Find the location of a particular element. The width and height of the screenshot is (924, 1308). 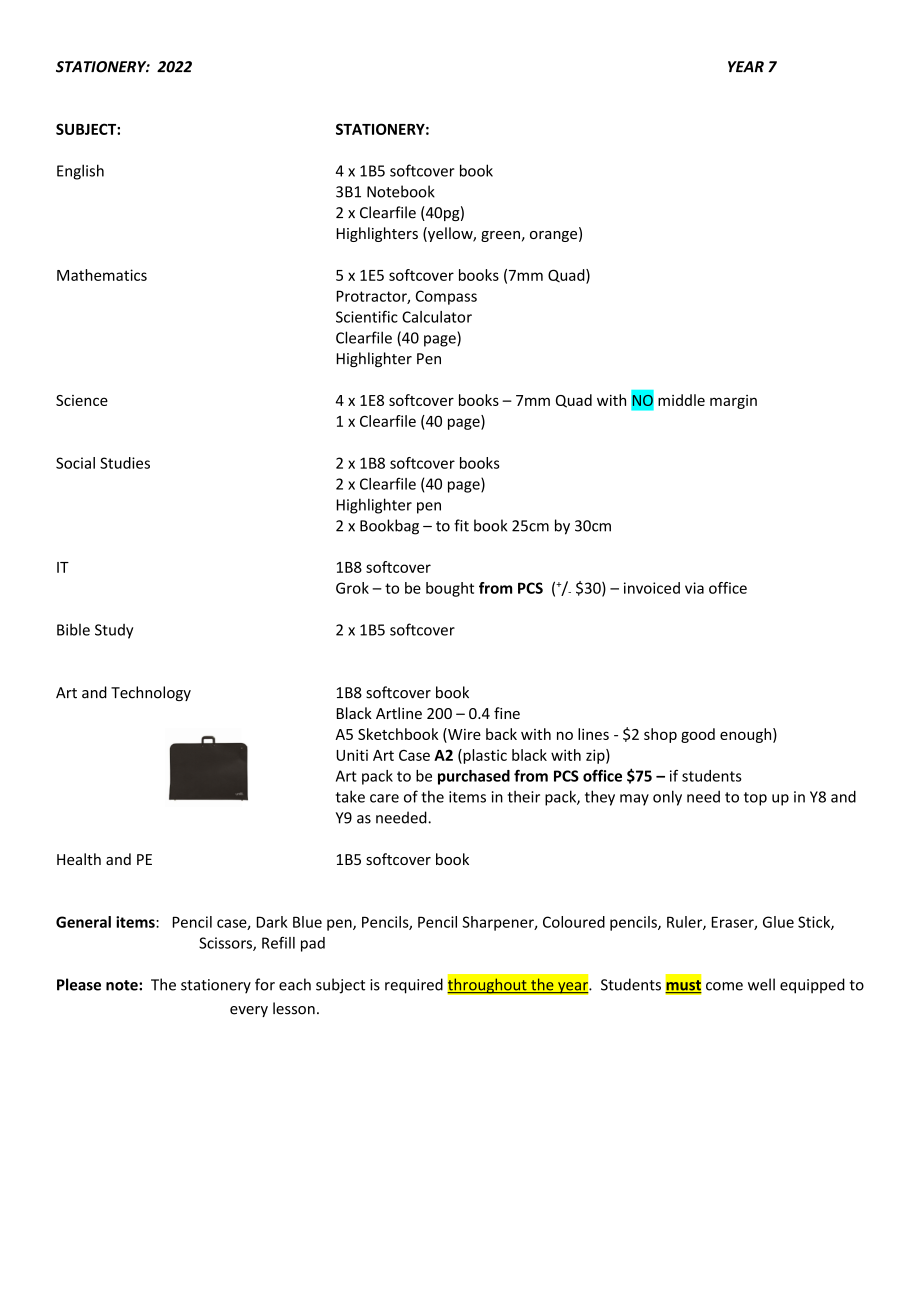

Calculator is located at coordinates (437, 317).
